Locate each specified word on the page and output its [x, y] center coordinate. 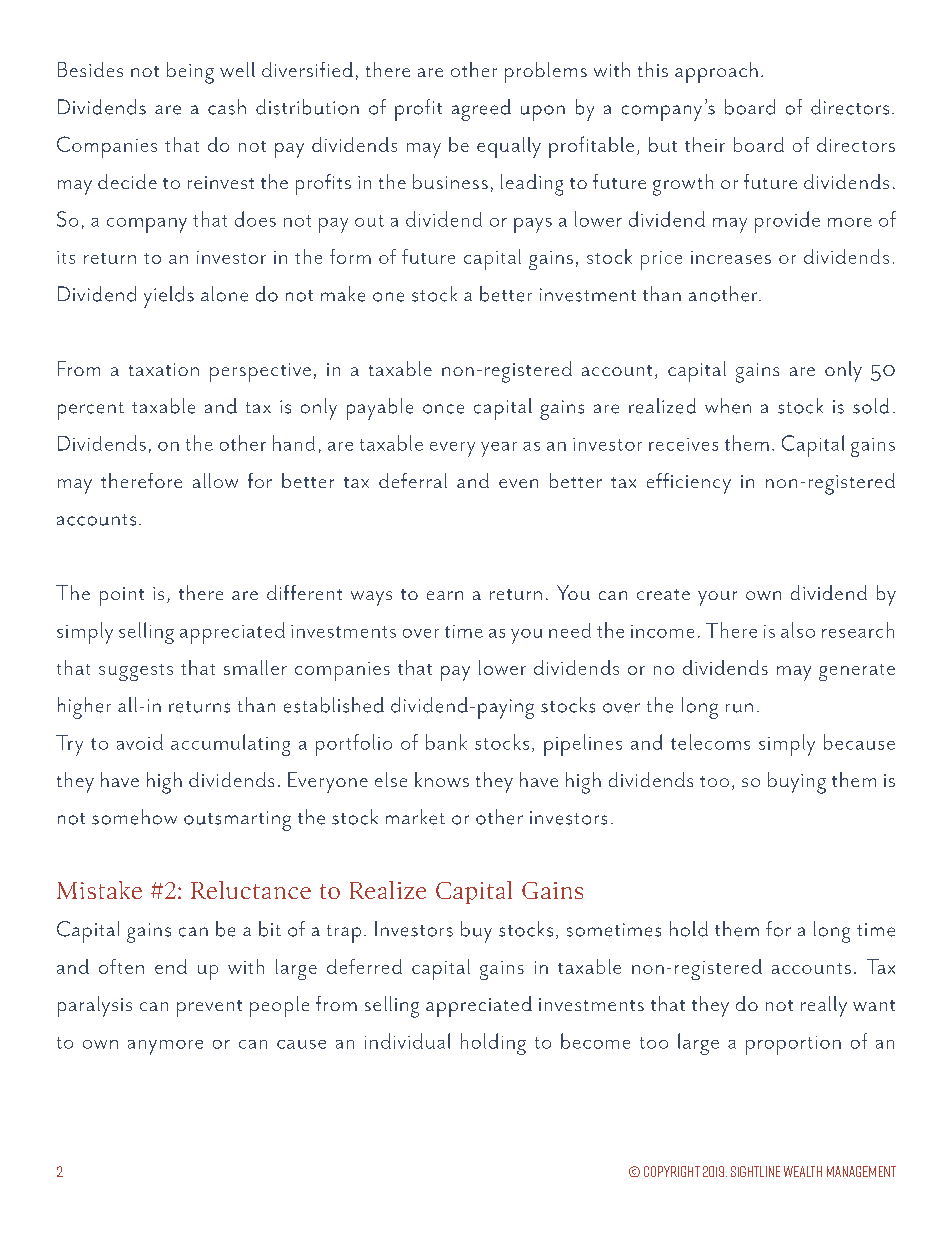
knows [442, 779]
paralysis [95, 1006]
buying [797, 783]
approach [716, 72]
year [499, 449]
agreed [481, 110]
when [728, 406]
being [190, 73]
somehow [134, 817]
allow [215, 480]
